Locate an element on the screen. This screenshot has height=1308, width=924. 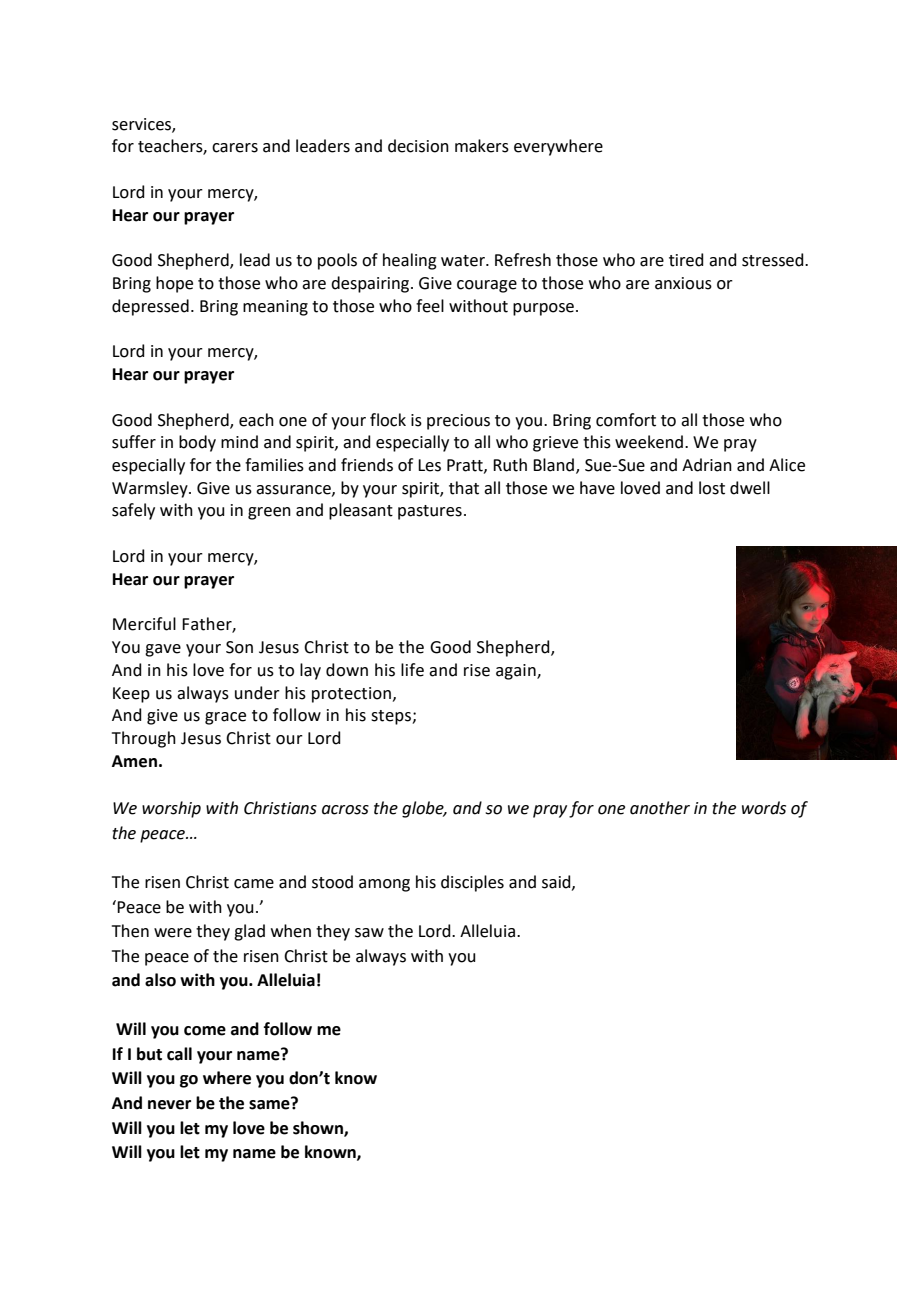
makers is located at coordinates (482, 146).
